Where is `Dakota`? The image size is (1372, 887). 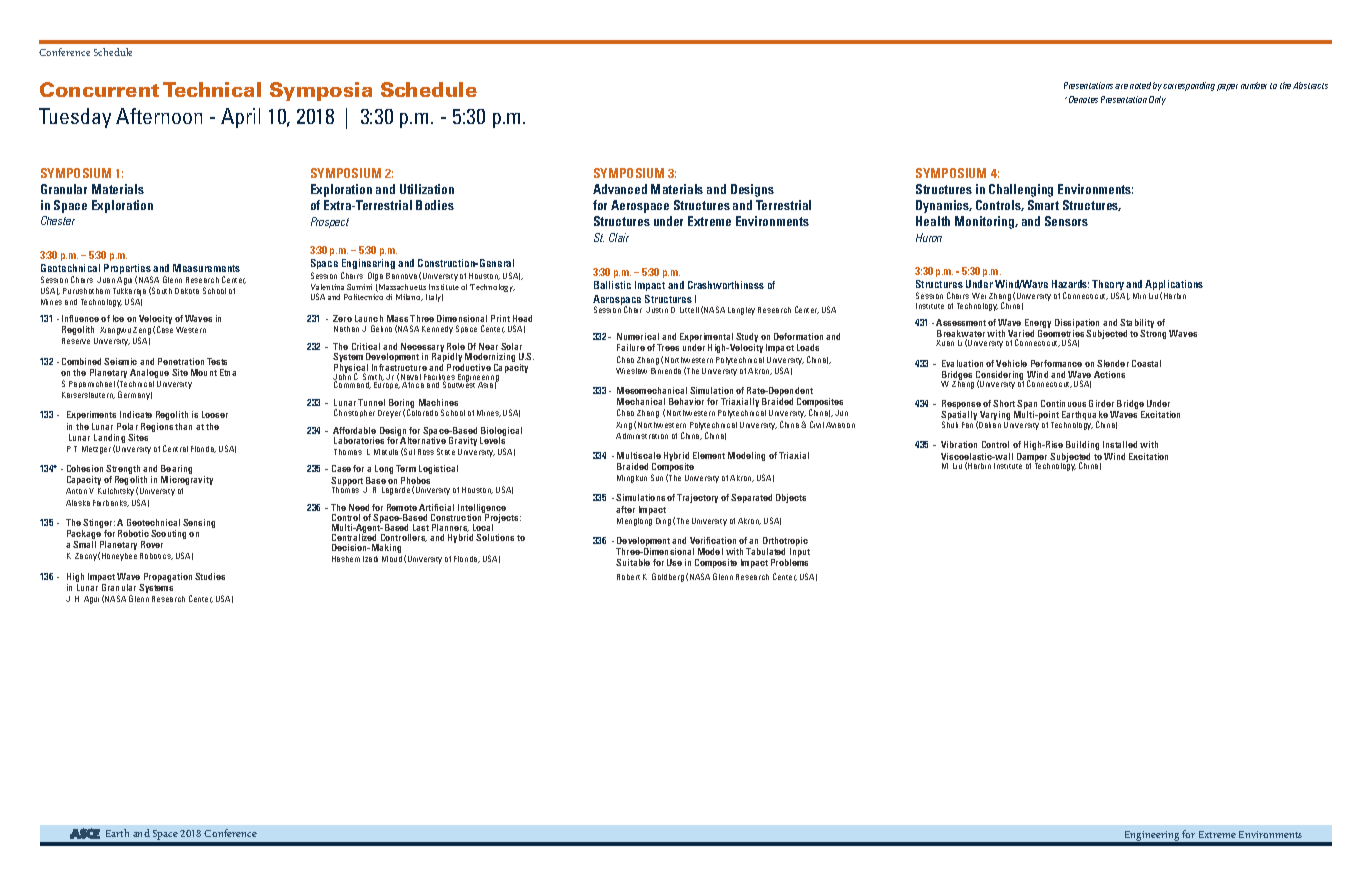 Dakota is located at coordinates (187, 291).
